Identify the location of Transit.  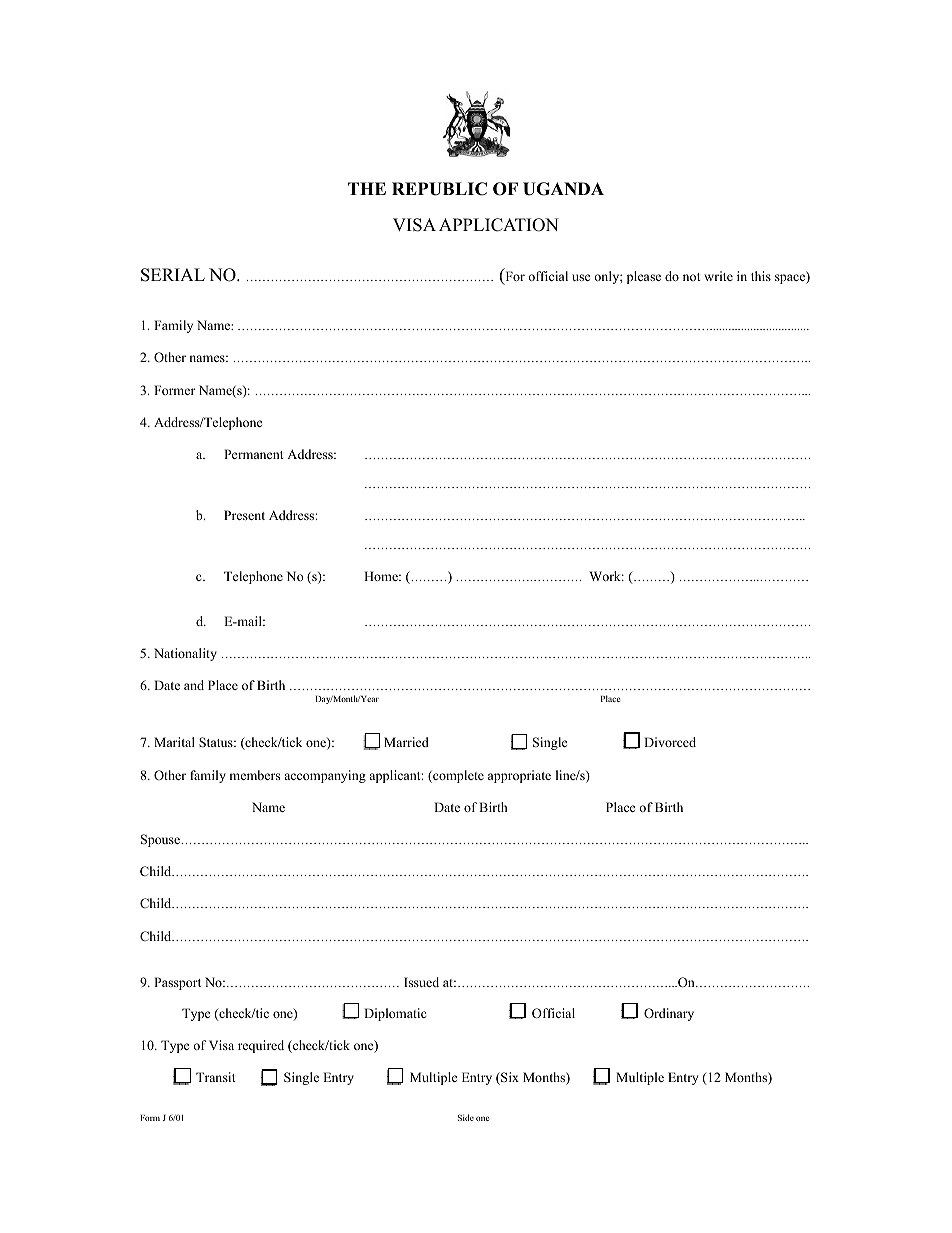
(216, 1077).
